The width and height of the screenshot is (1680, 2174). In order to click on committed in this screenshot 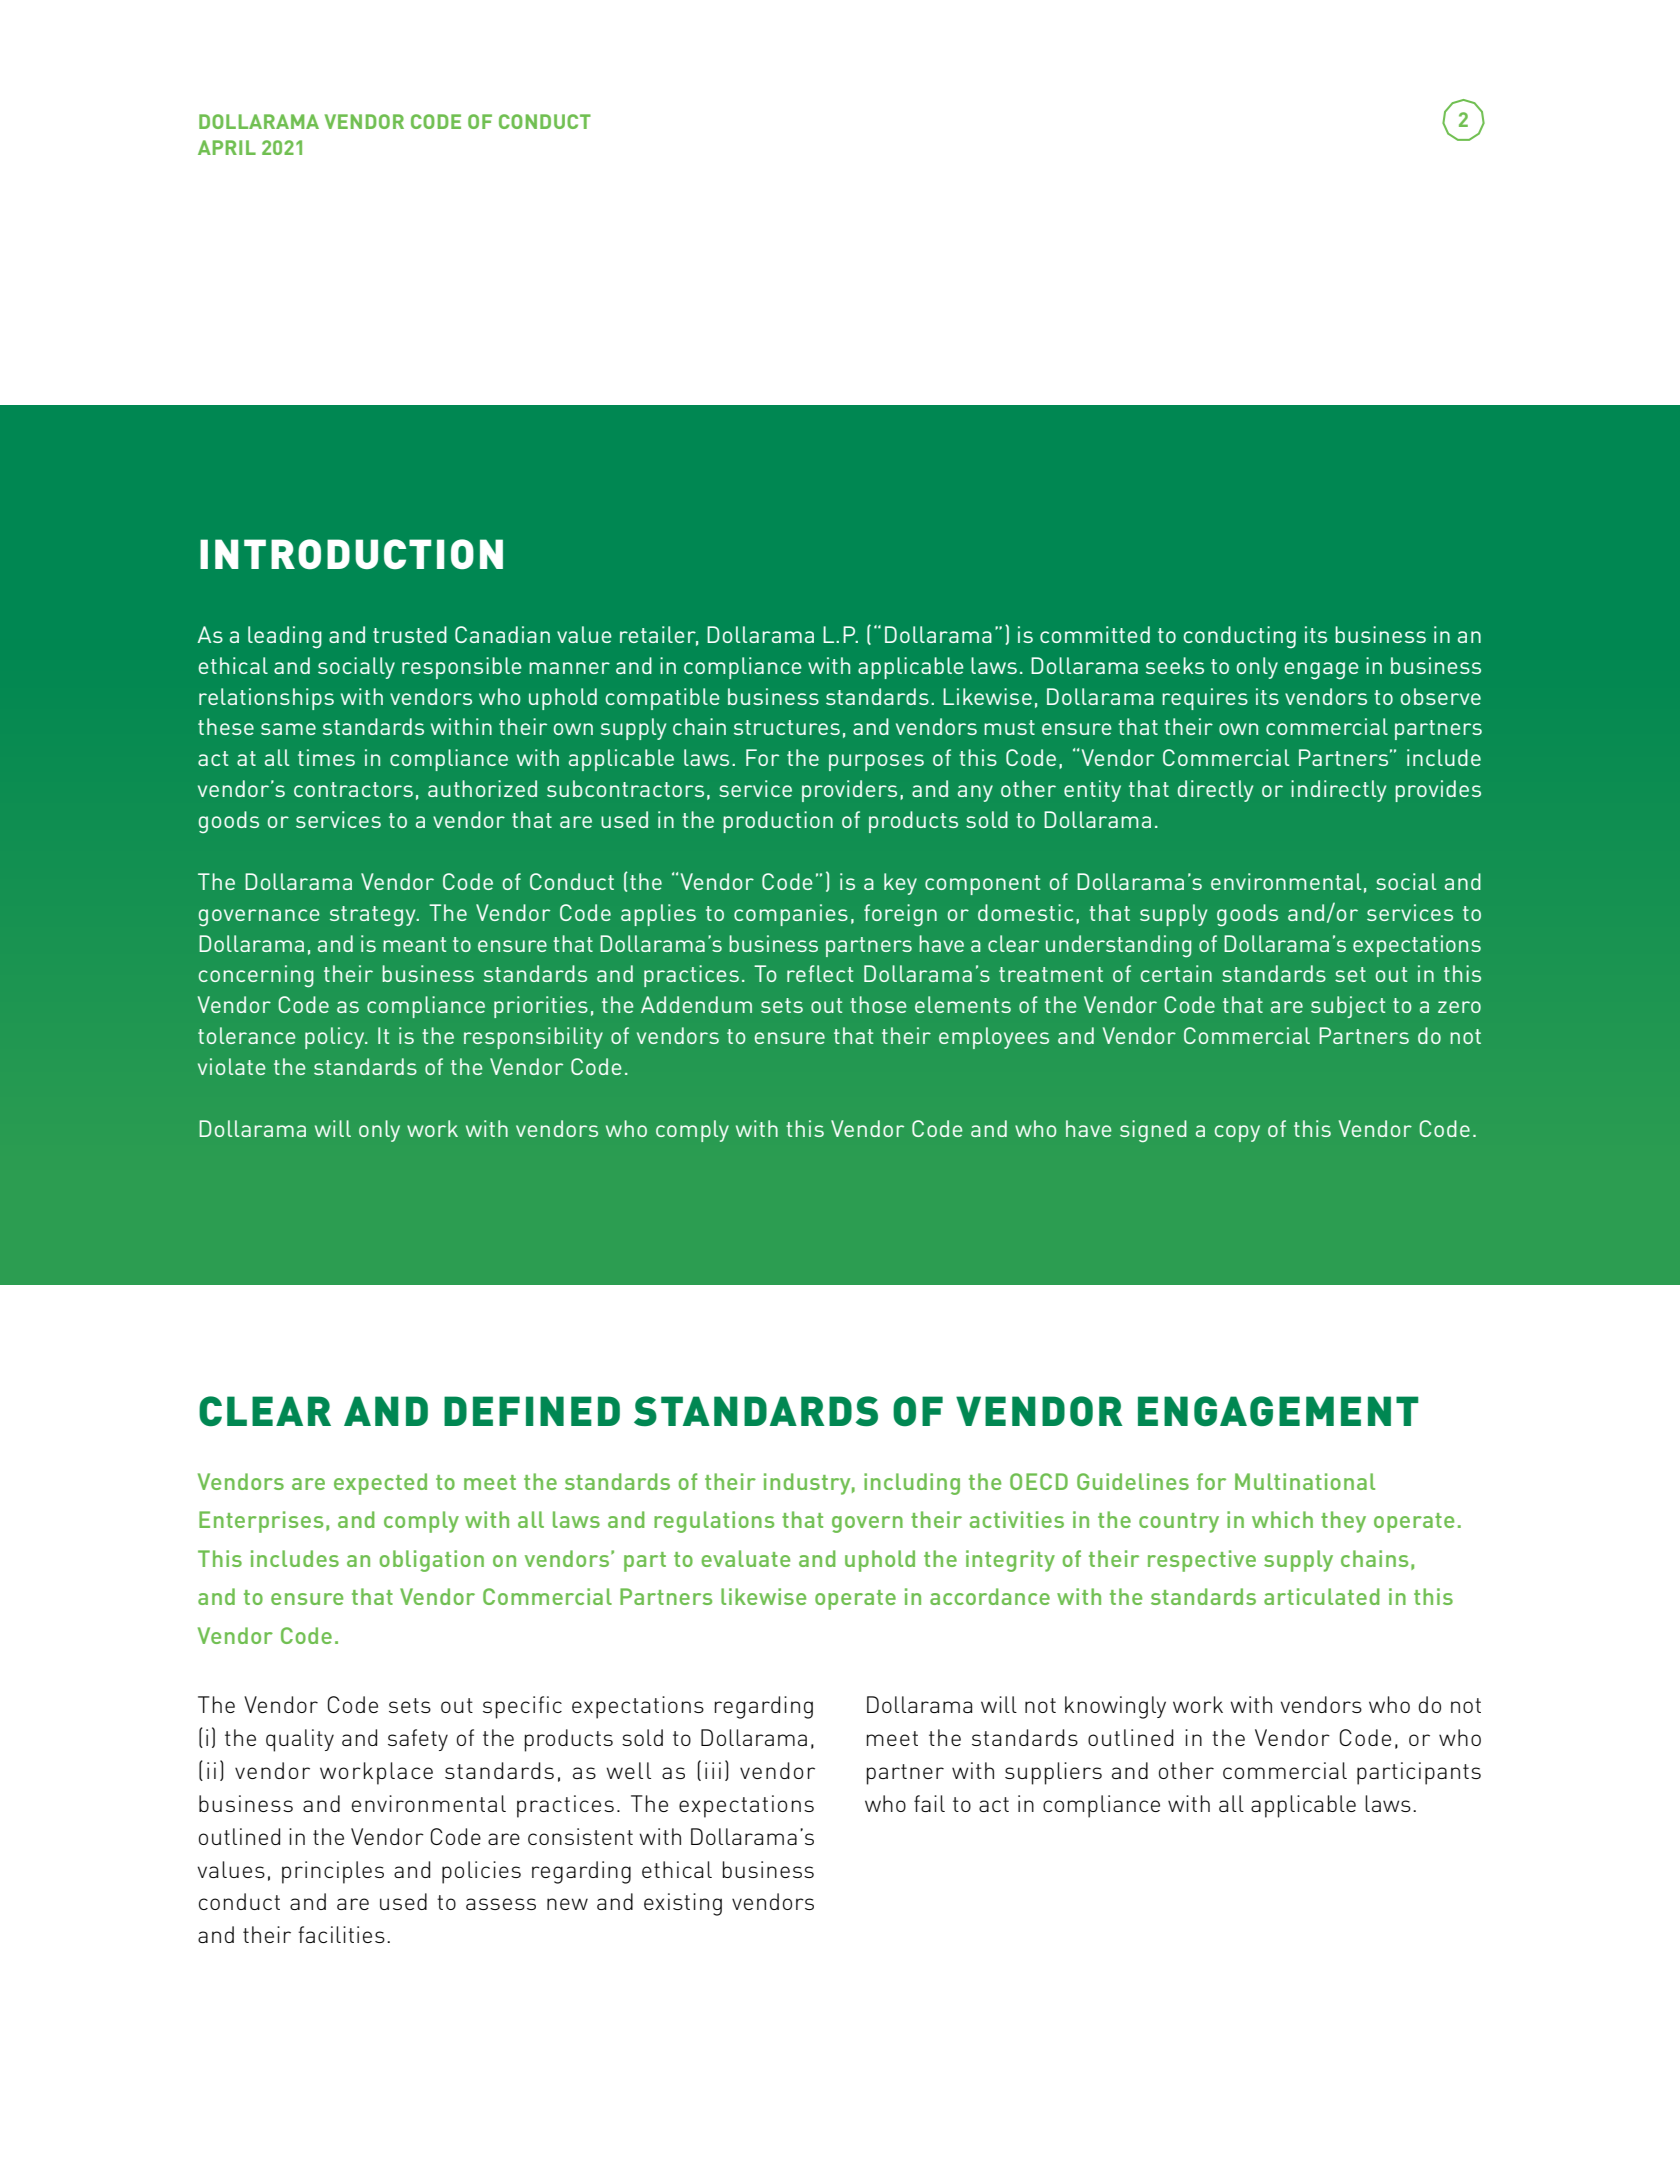, I will do `click(1095, 634)`.
